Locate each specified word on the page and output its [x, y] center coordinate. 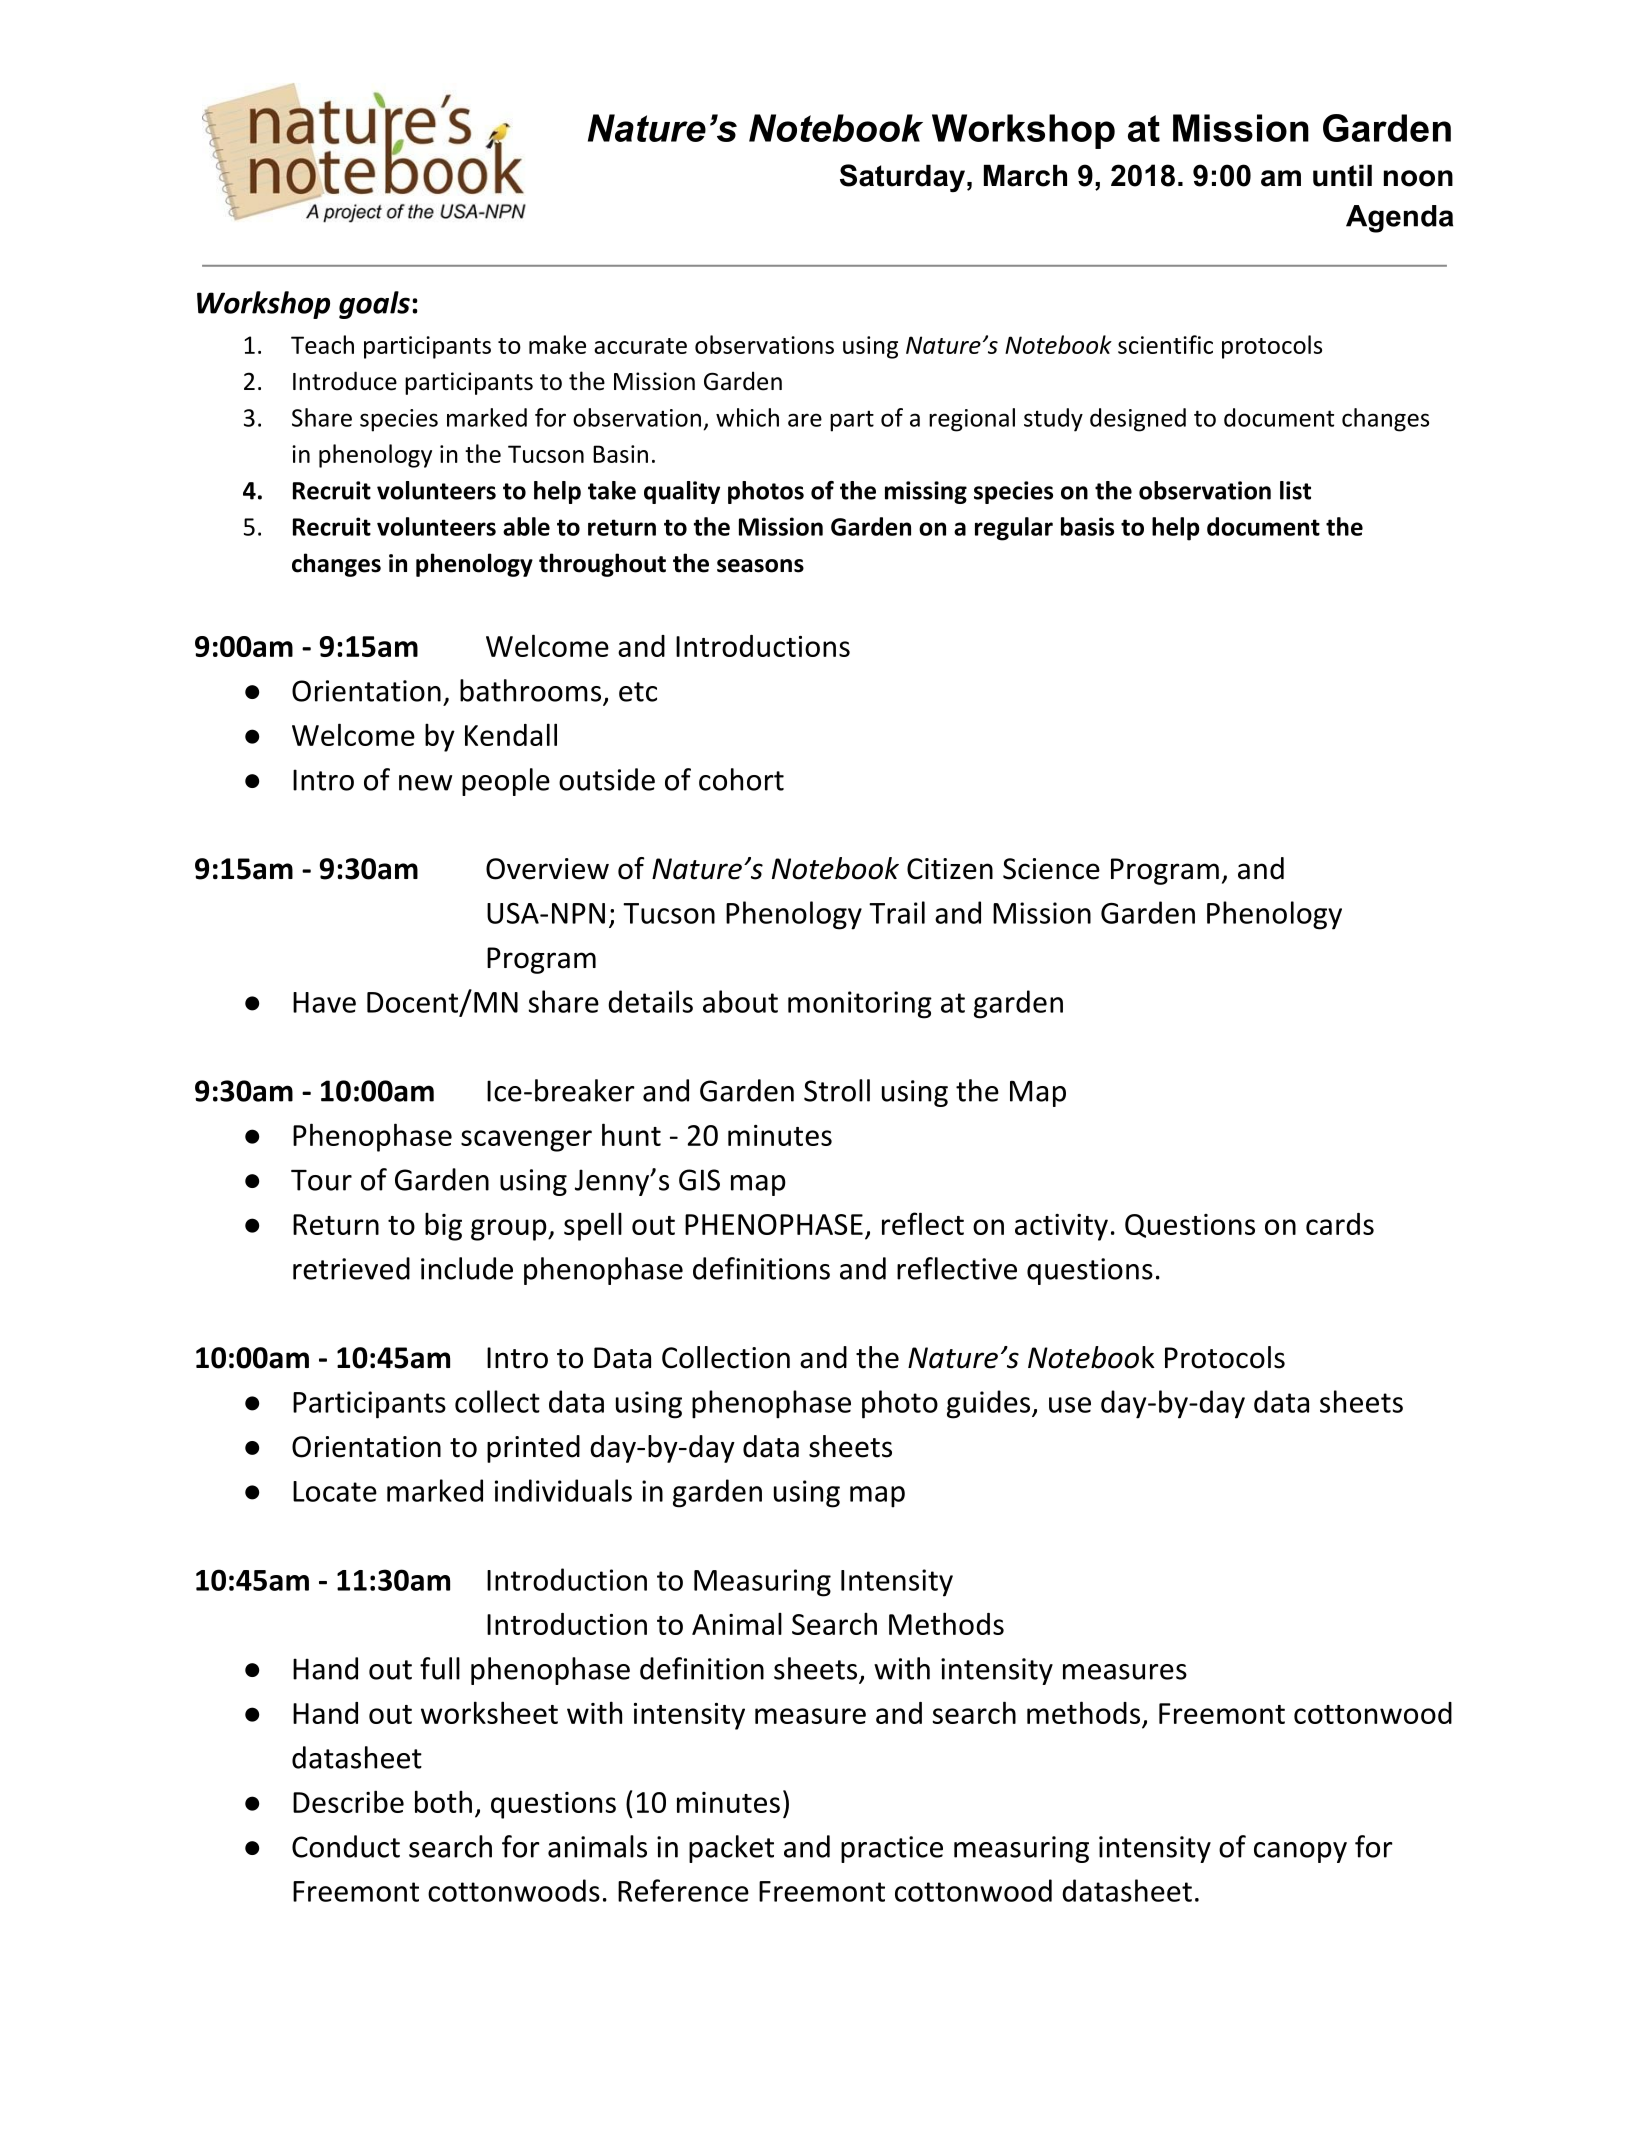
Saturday [902, 178]
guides [988, 1404]
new [425, 783]
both [443, 1801]
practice [892, 1849]
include [467, 1268]
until [1342, 175]
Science [1051, 869]
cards [1340, 1224]
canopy [1300, 1852]
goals [374, 305]
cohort [741, 779]
